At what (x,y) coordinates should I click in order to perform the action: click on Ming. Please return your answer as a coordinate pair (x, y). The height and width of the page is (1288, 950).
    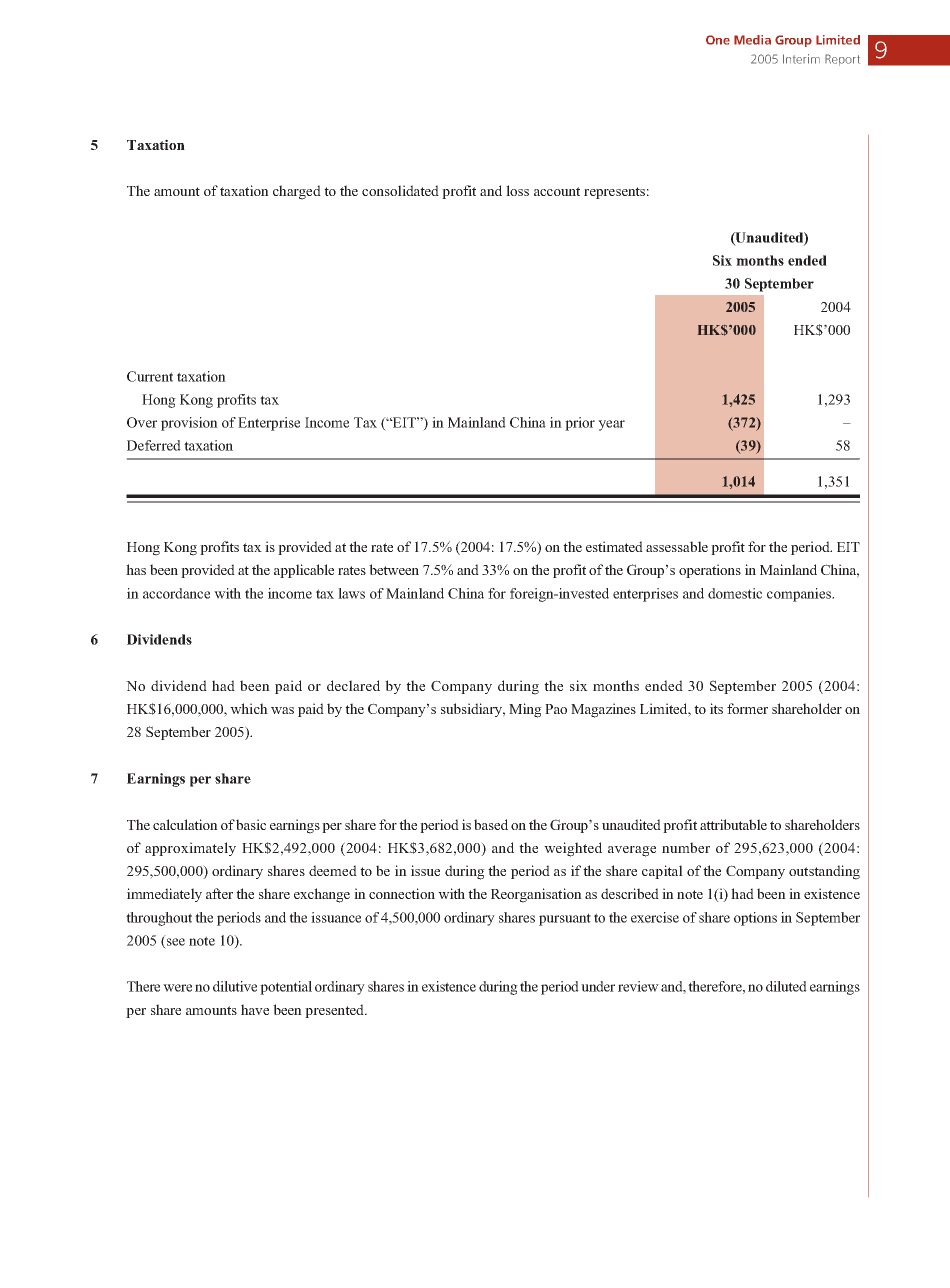
    Looking at the image, I should click on (525, 710).
